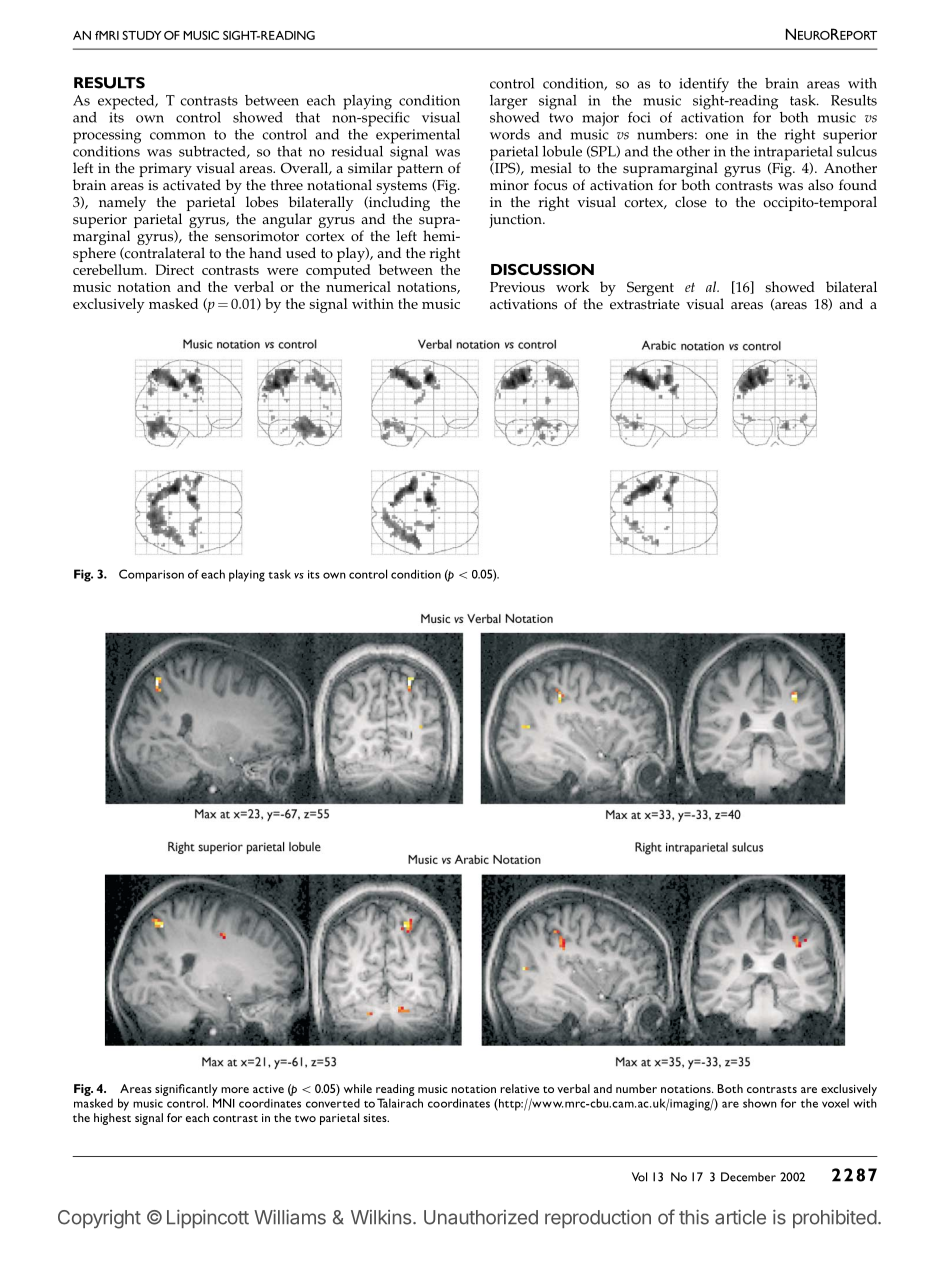  I want to click on common, so click(178, 136).
